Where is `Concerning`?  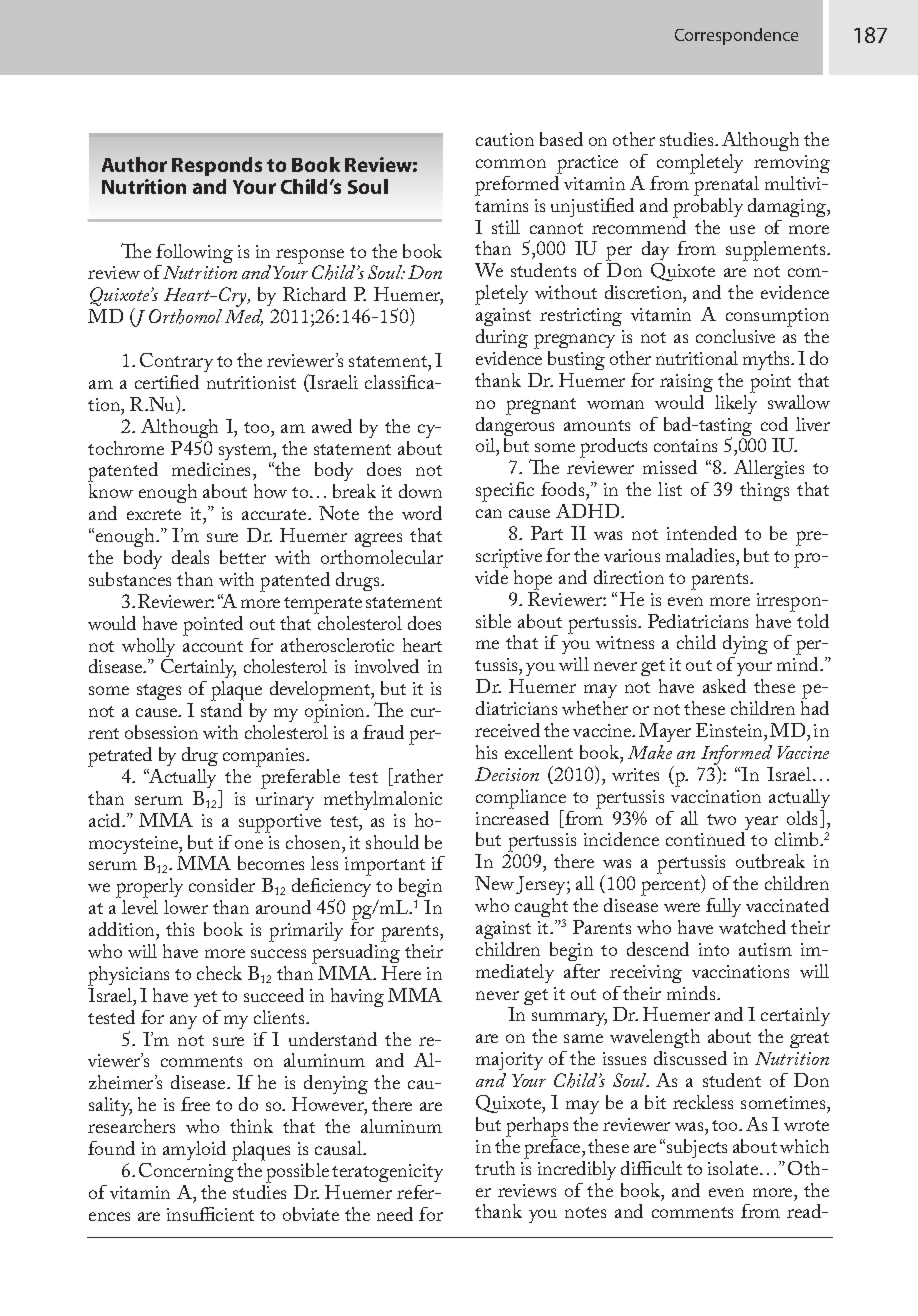 Concerning is located at coordinates (187, 1171).
